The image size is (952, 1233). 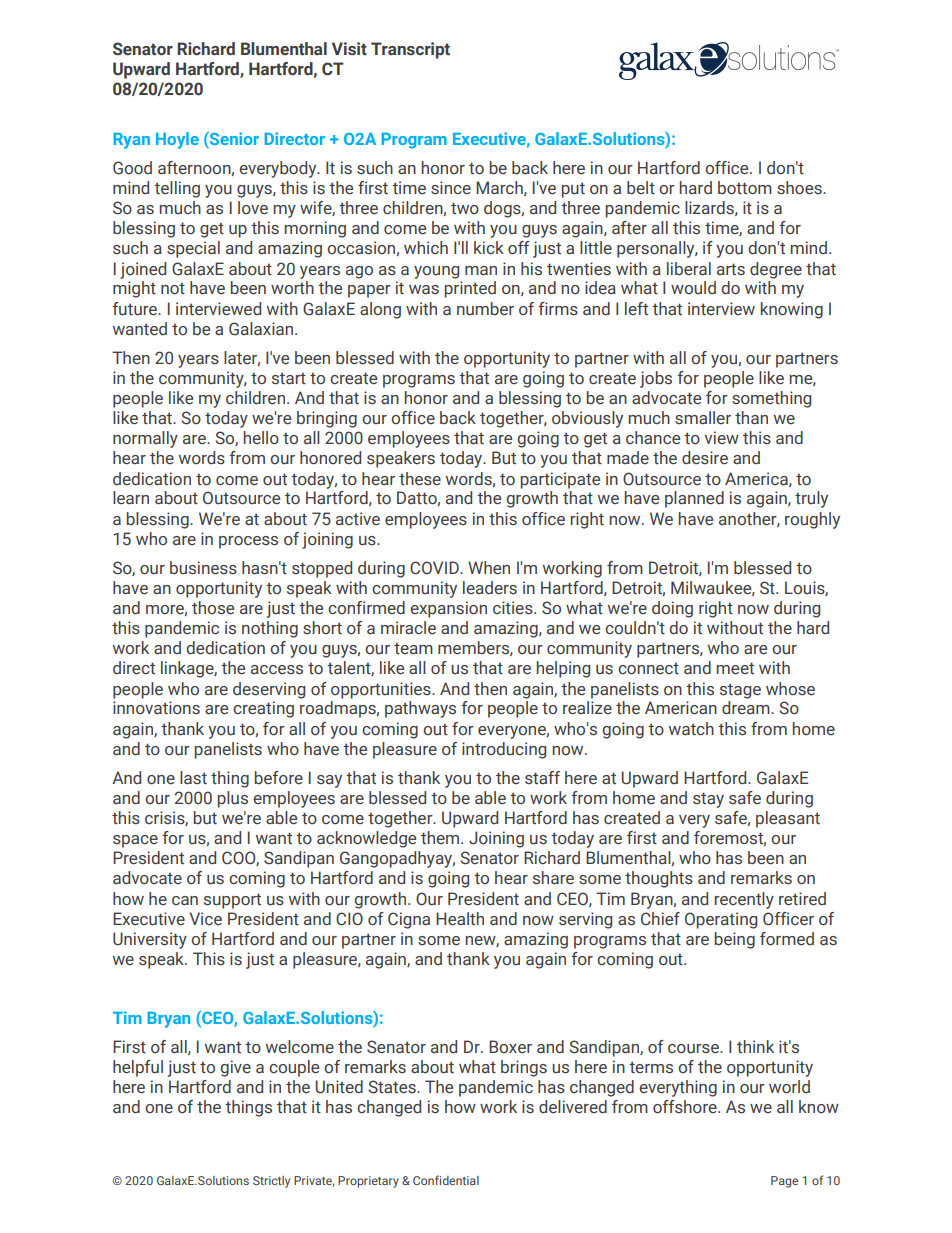 What do you see at coordinates (232, 901) in the document?
I see `support` at bounding box center [232, 901].
